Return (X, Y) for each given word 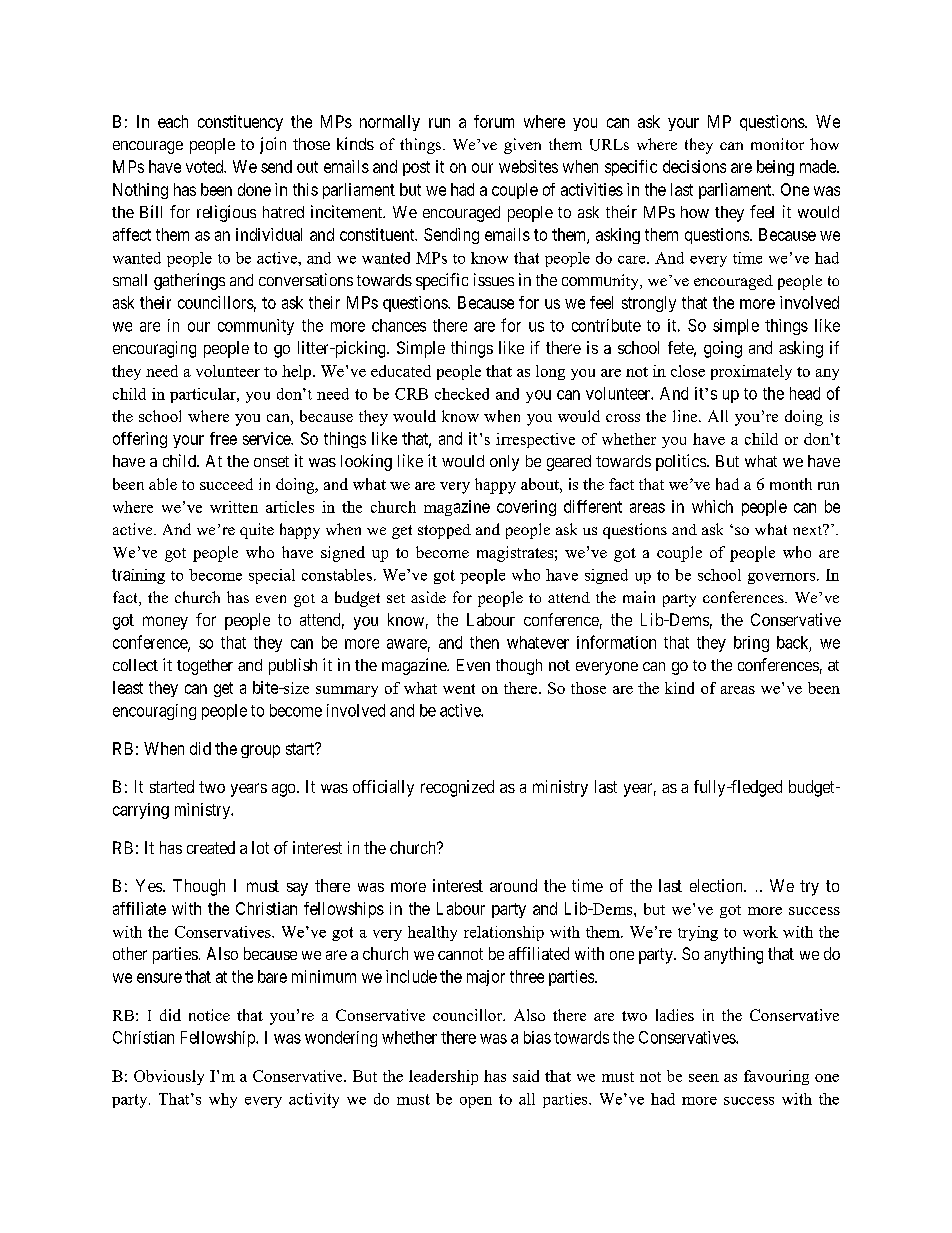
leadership (443, 1077)
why (223, 1100)
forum (494, 121)
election (717, 885)
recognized (457, 788)
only (504, 463)
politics (681, 462)
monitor (777, 144)
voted (206, 166)
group (260, 751)
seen (704, 1078)
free (223, 438)
